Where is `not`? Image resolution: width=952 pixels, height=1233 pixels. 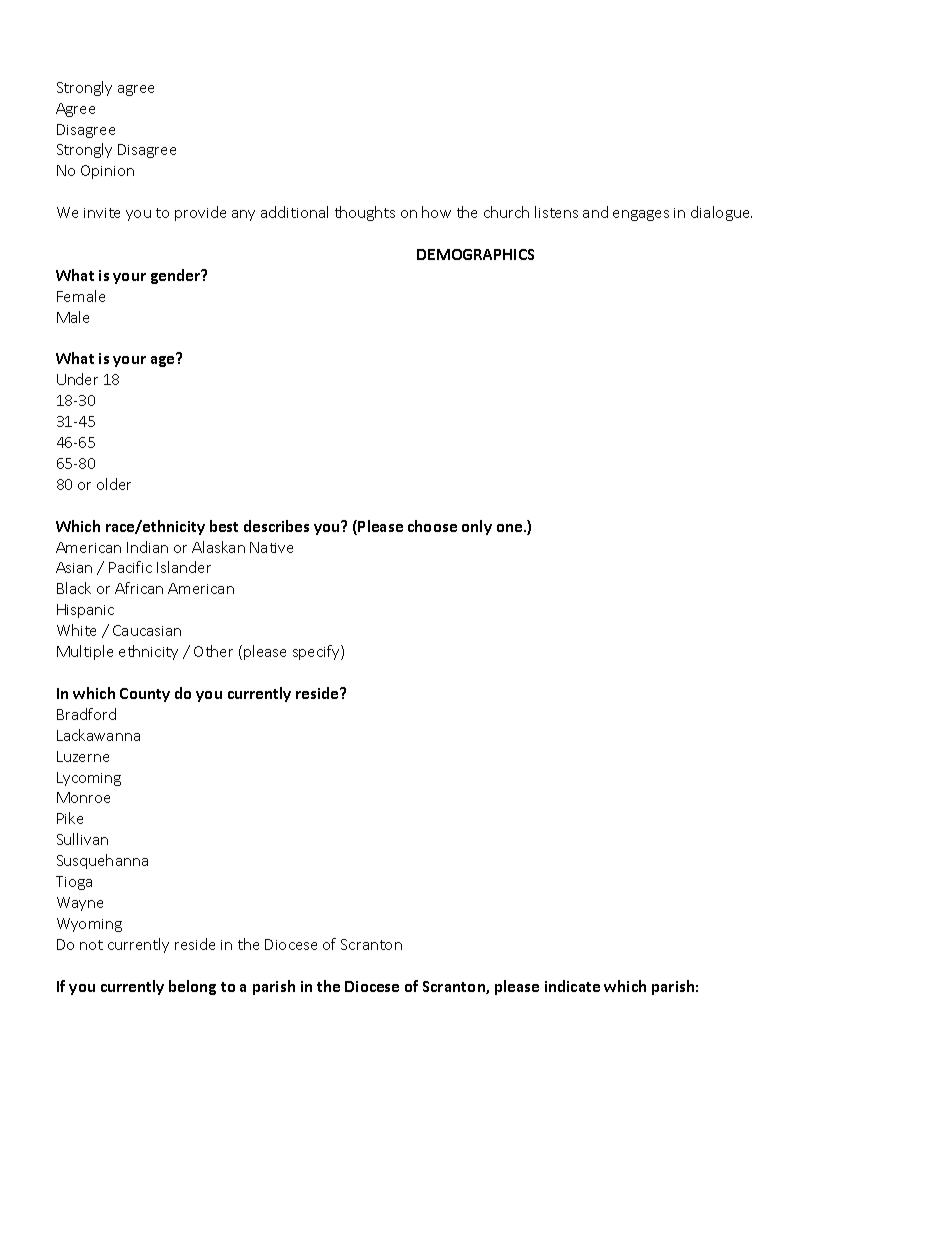 not is located at coordinates (91, 945).
